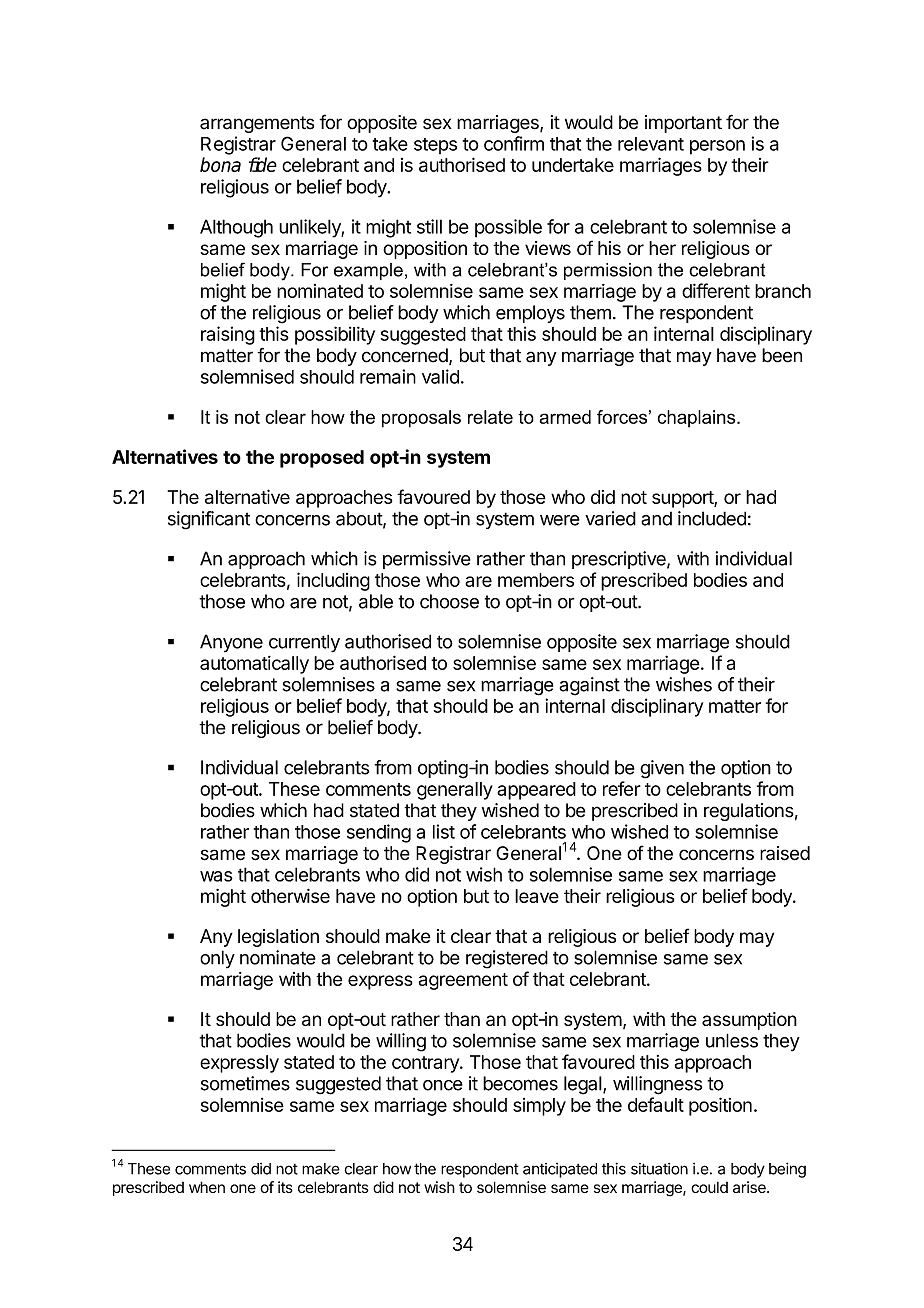 This screenshot has height=1308, width=924. What do you see at coordinates (749, 1021) in the screenshot?
I see `assumption` at bounding box center [749, 1021].
